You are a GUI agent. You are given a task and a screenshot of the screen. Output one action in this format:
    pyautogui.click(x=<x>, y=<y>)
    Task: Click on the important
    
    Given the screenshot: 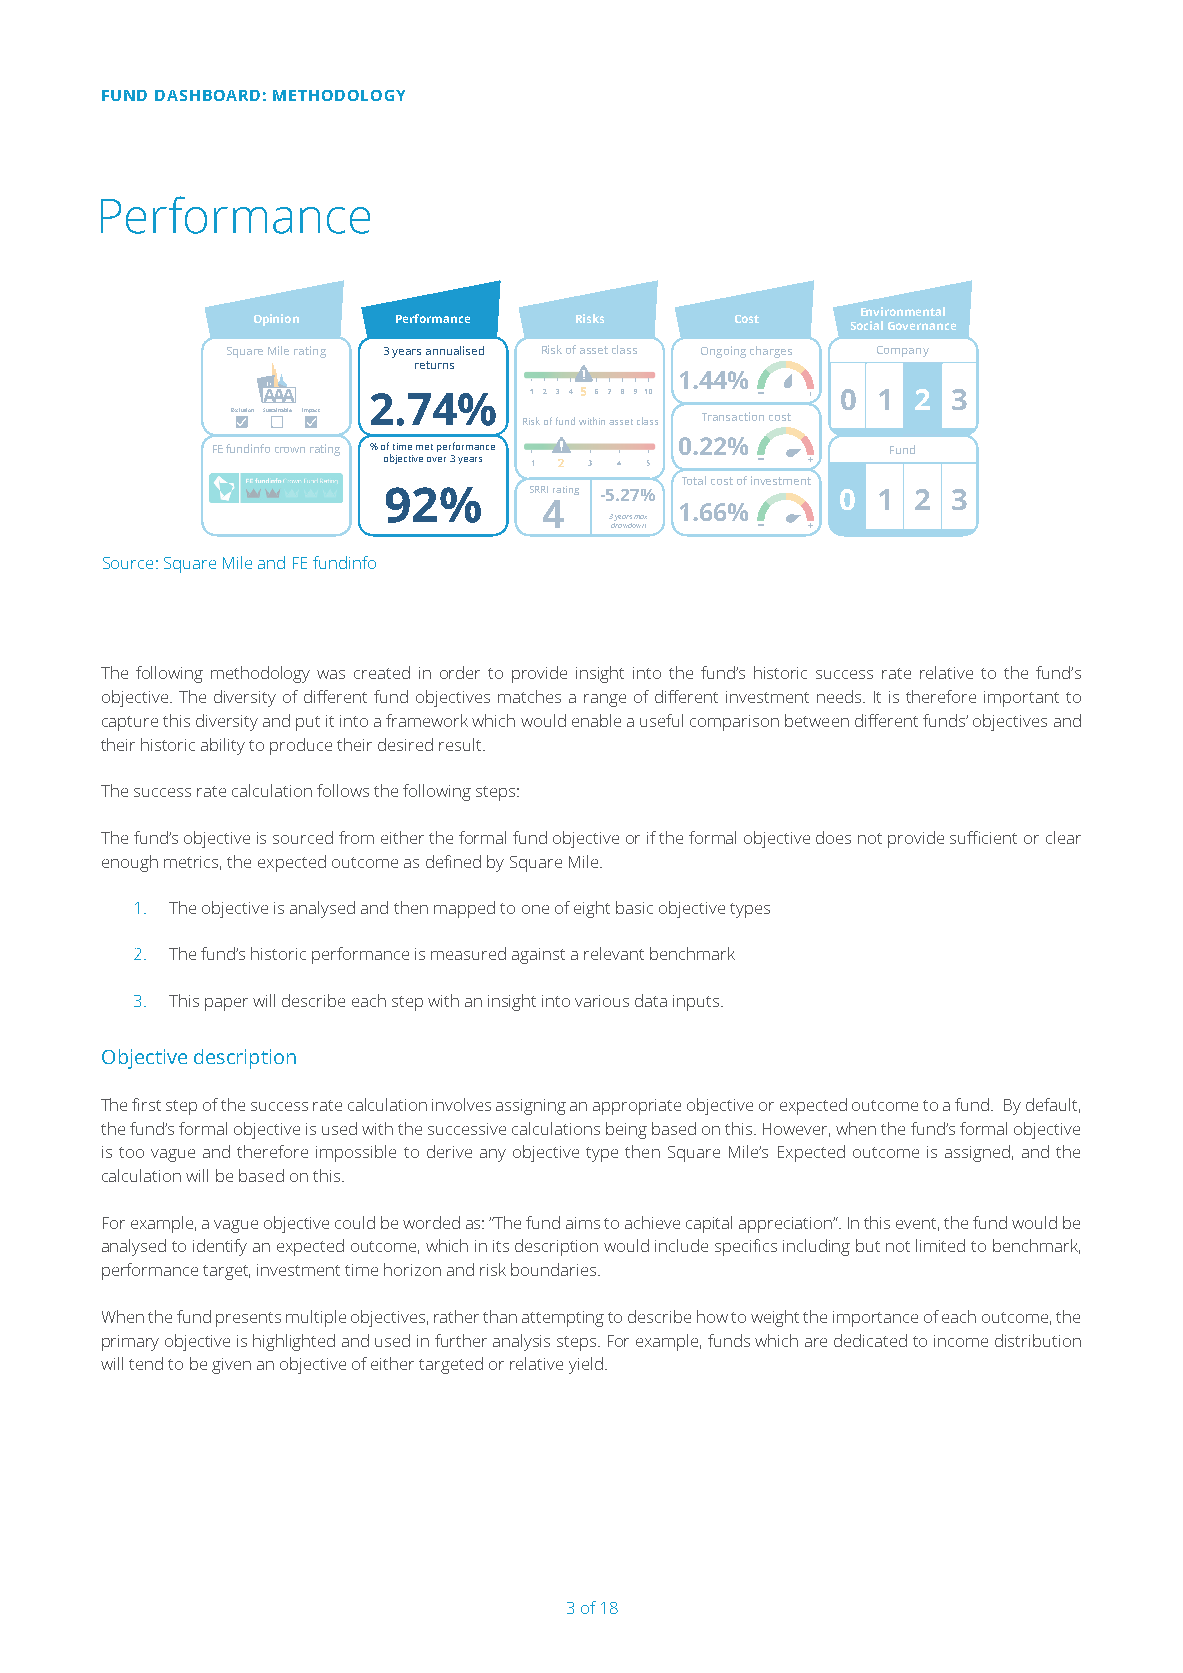 What is the action you would take?
    pyautogui.click(x=1021, y=699)
